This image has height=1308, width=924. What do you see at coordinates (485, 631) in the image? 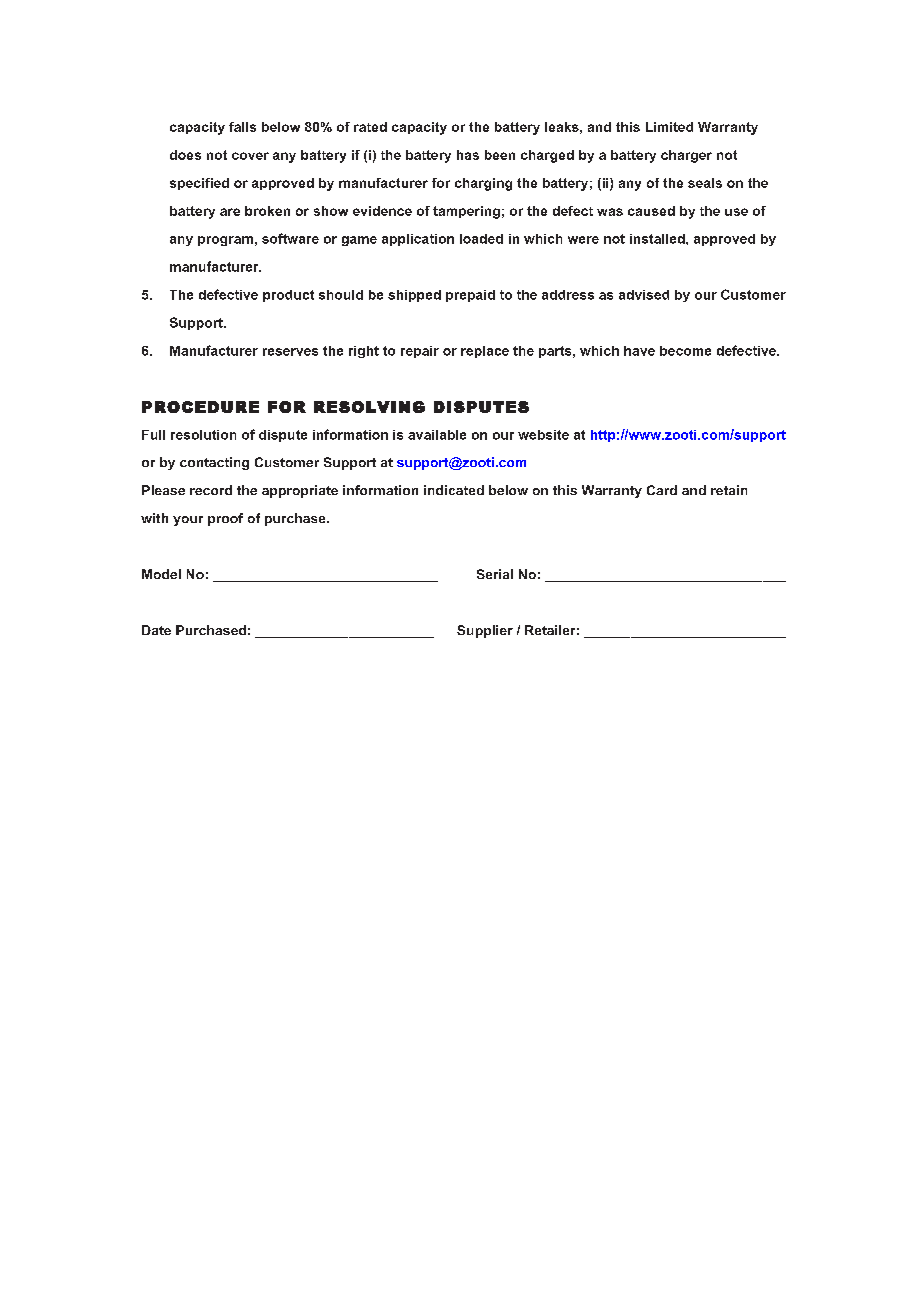
I see `Supplier` at bounding box center [485, 631].
